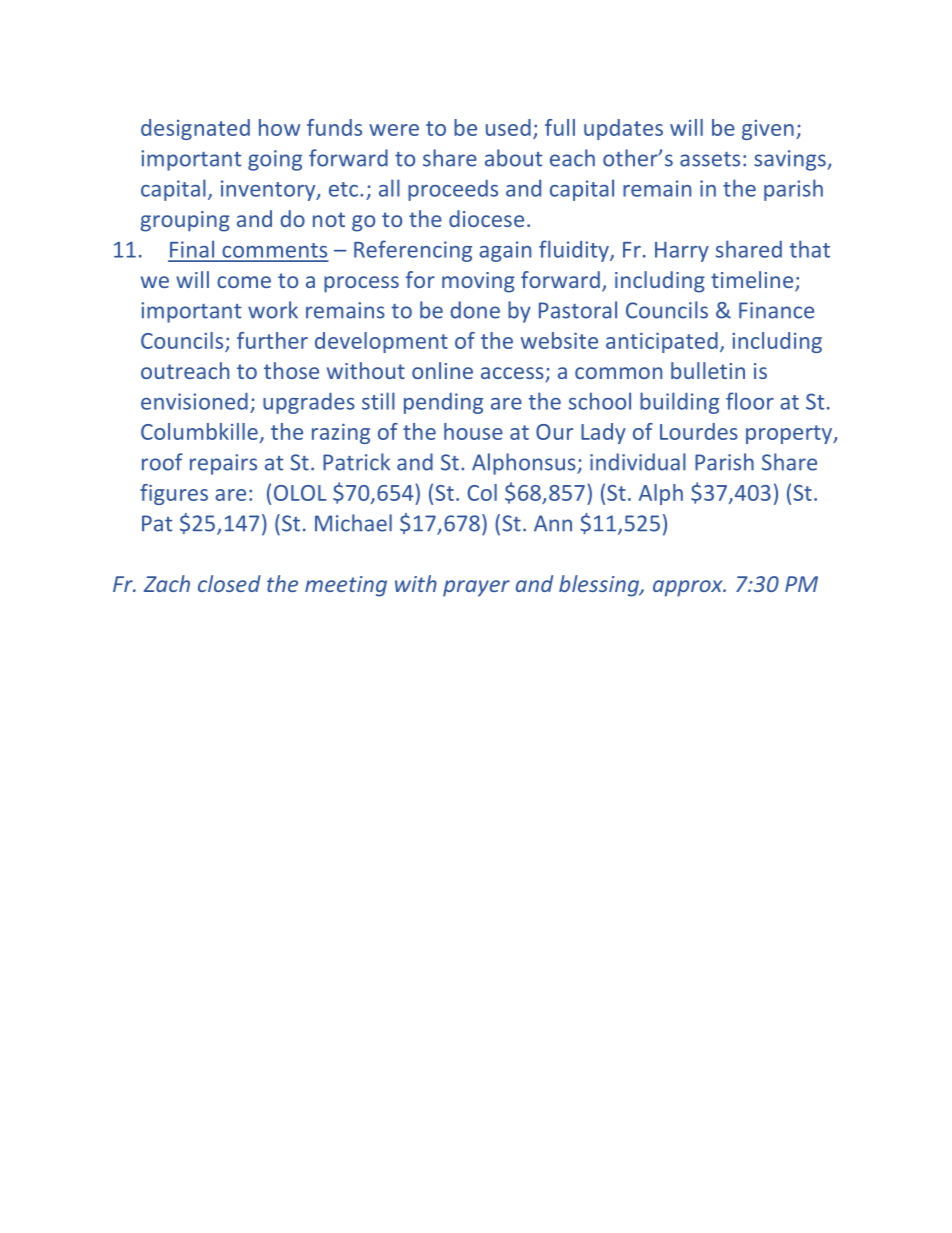 This page has width=952, height=1233. What do you see at coordinates (478, 282) in the page?
I see `moving` at bounding box center [478, 282].
